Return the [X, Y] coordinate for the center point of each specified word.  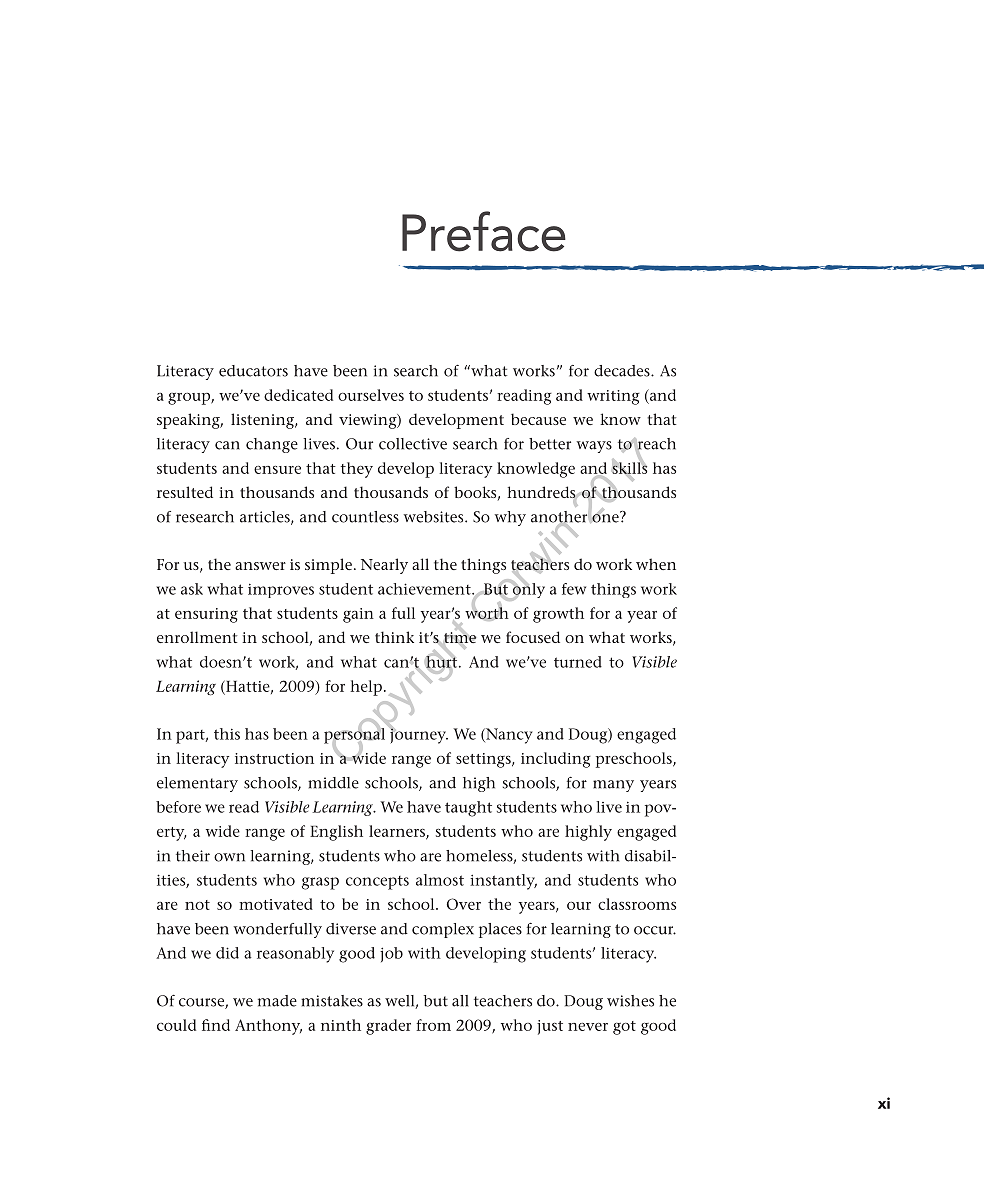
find [216, 1025]
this [227, 734]
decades [623, 371]
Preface [484, 231]
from [433, 1025]
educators [253, 371]
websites [435, 517]
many [613, 786]
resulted [185, 492]
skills [629, 468]
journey [418, 735]
